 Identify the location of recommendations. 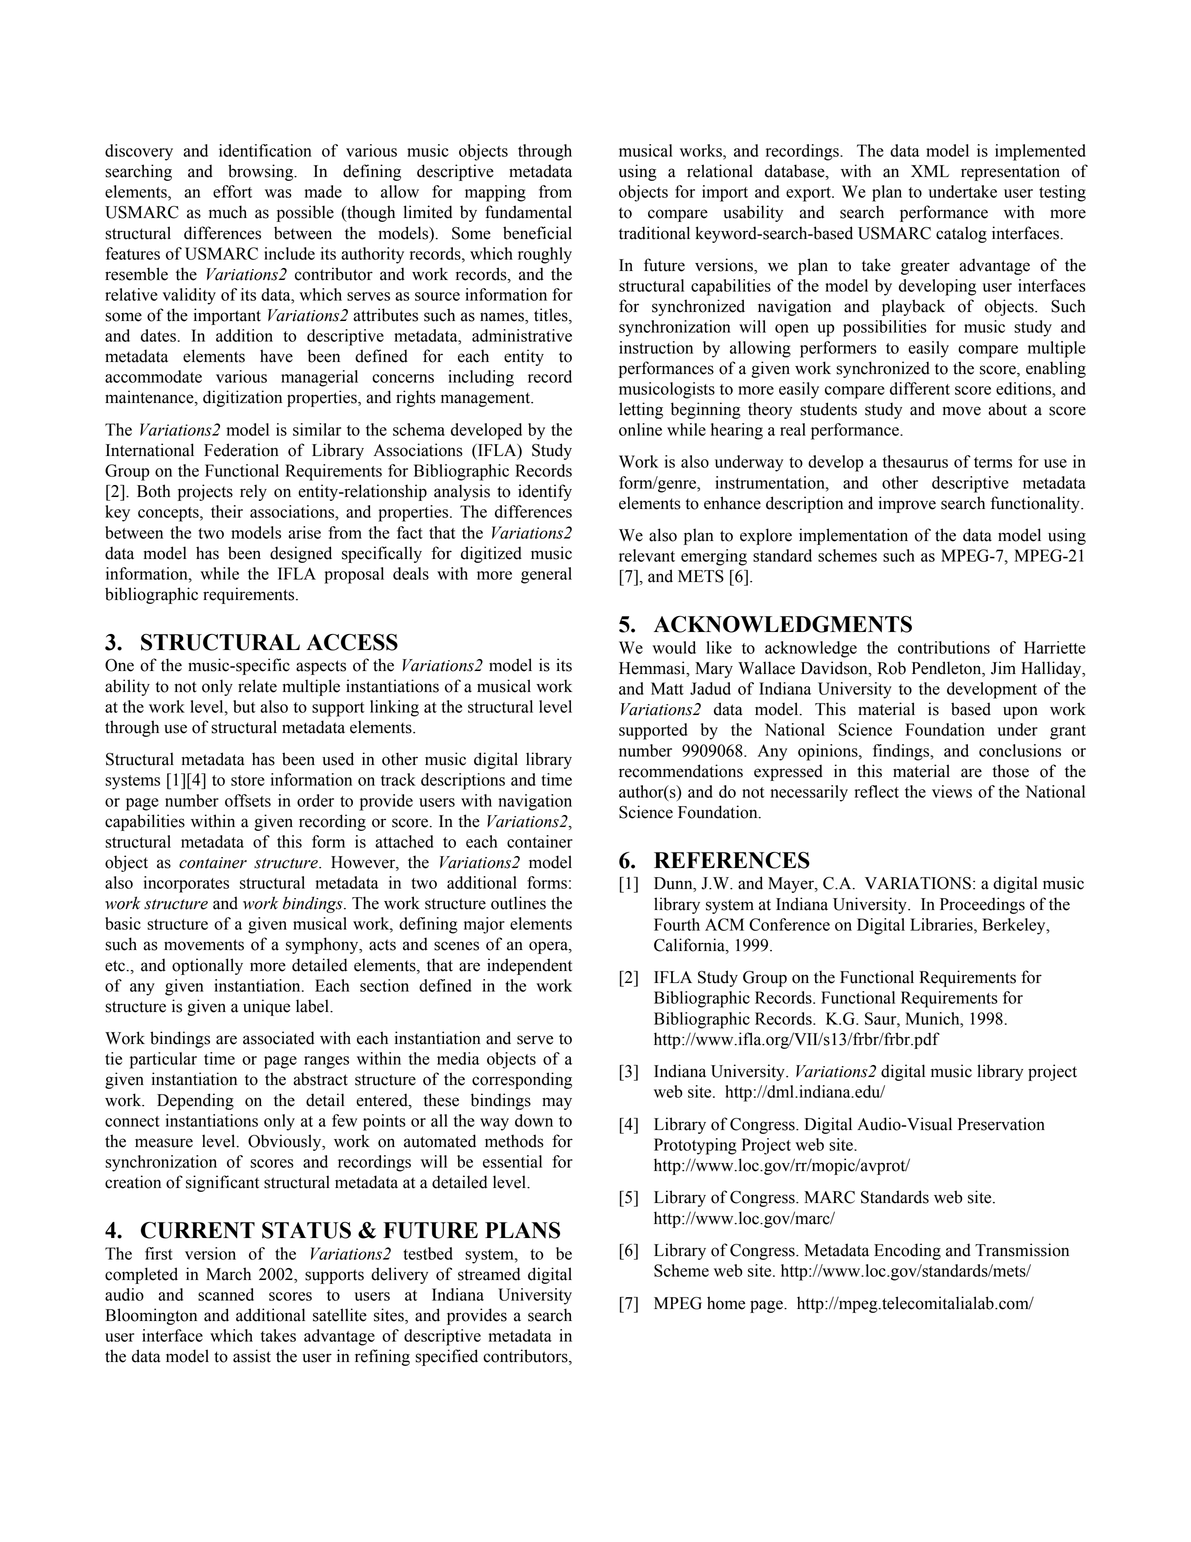
(681, 771).
